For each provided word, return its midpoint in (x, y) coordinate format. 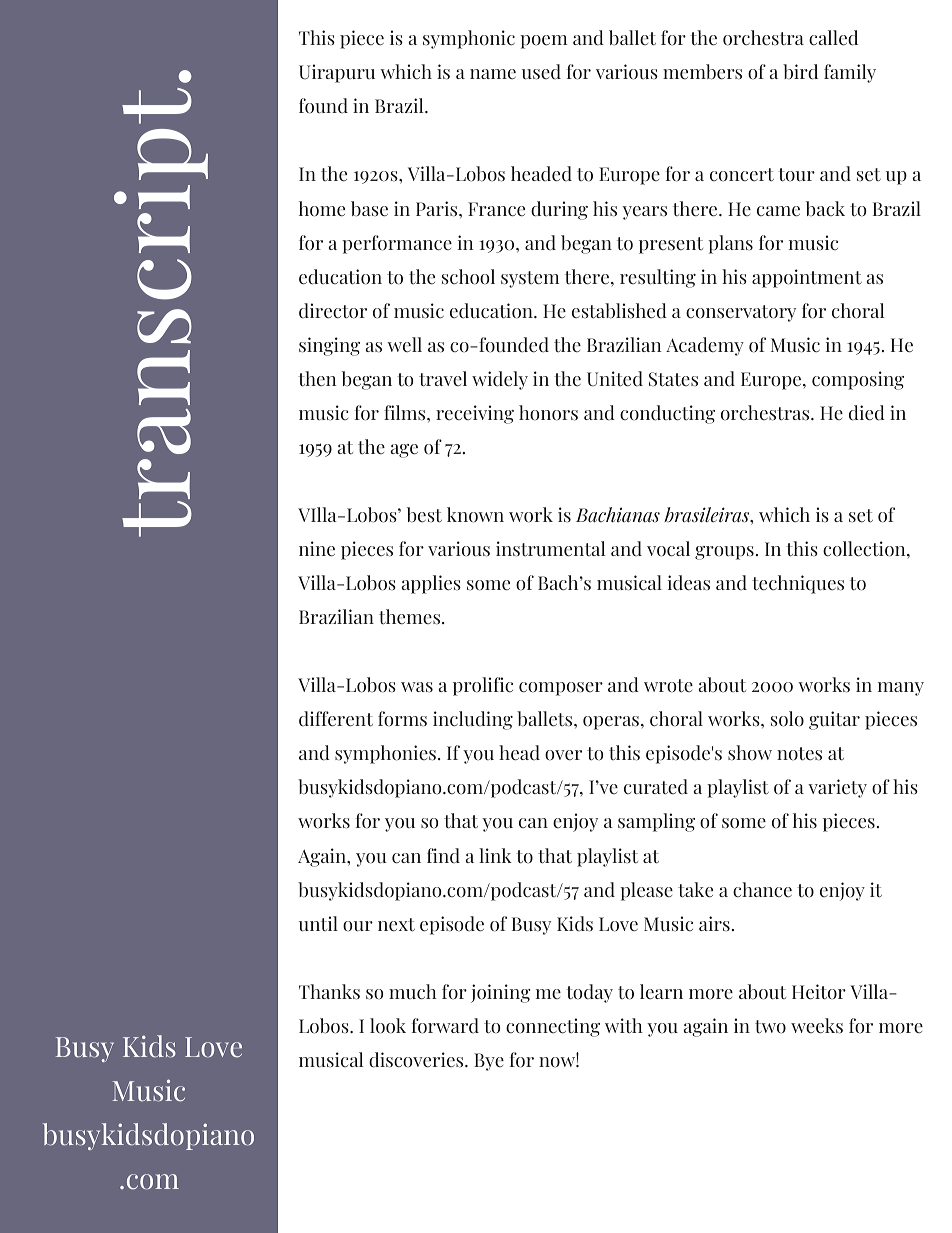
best (424, 515)
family (850, 73)
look (388, 1026)
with (624, 1026)
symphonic (469, 39)
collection (865, 549)
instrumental (550, 549)
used (541, 72)
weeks (817, 1026)
